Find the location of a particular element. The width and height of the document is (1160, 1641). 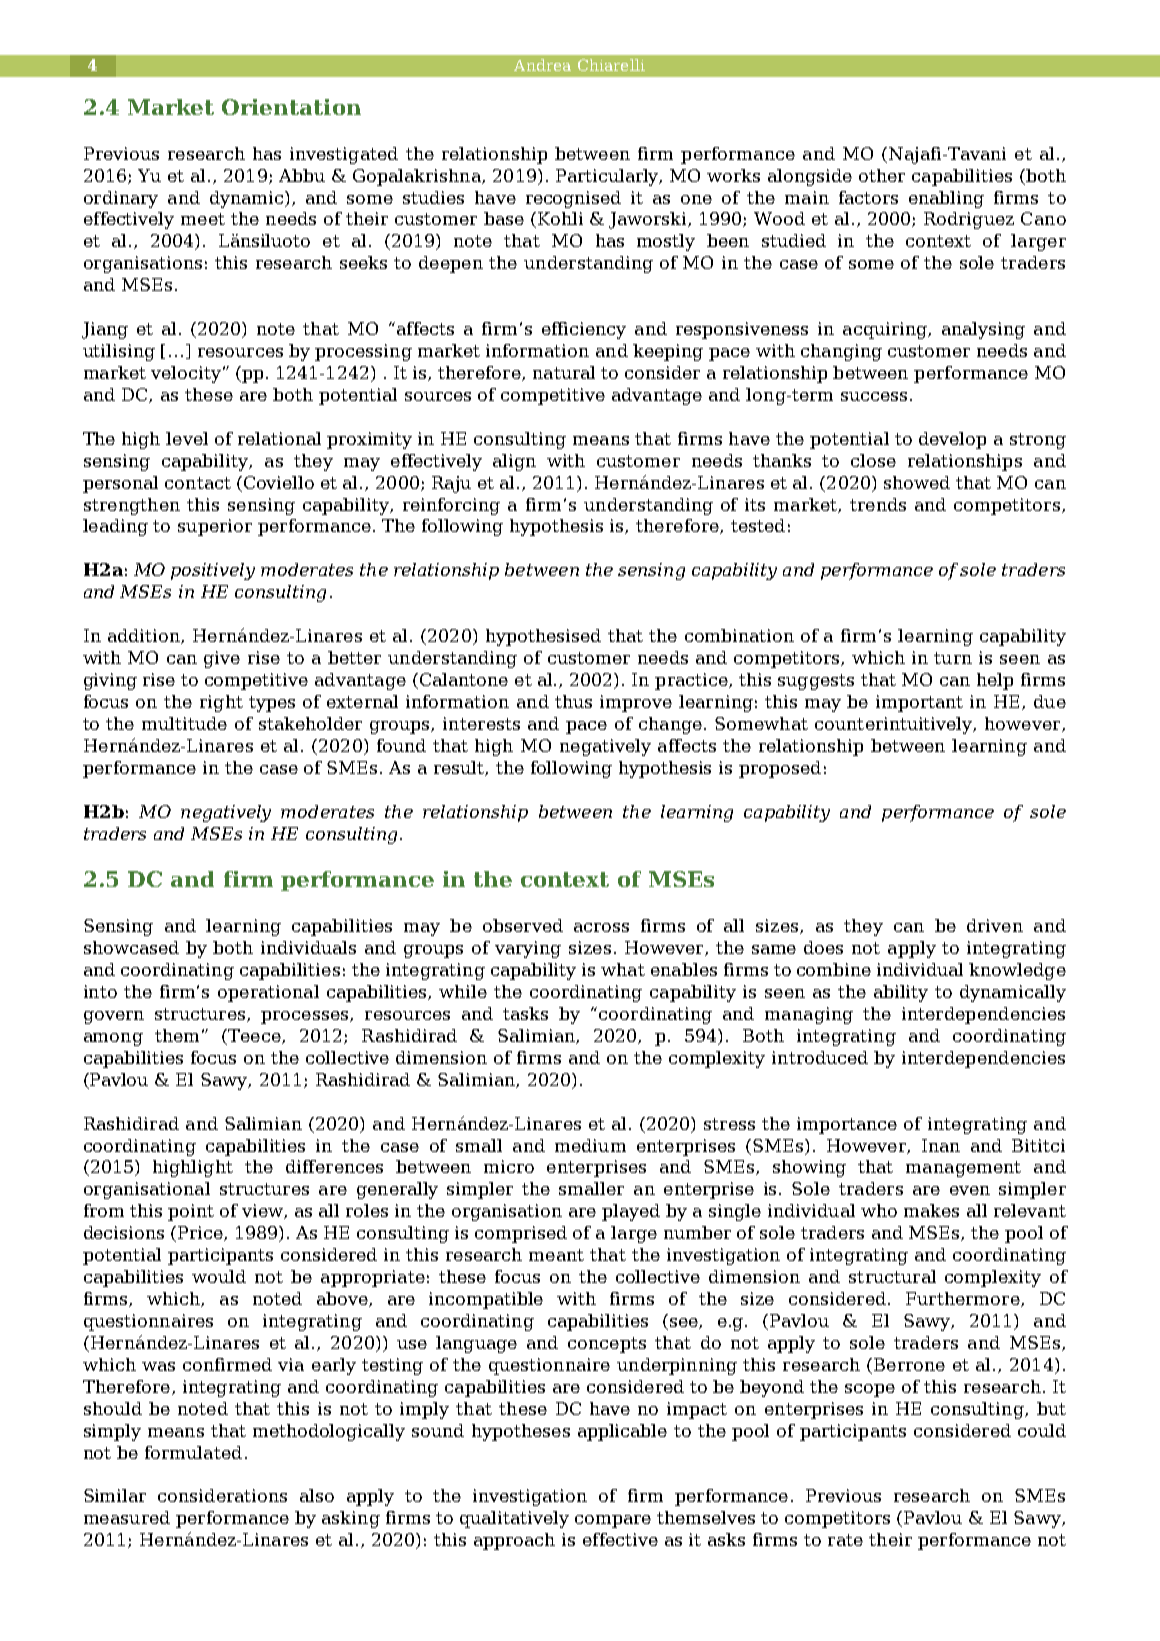

other is located at coordinates (882, 175).
